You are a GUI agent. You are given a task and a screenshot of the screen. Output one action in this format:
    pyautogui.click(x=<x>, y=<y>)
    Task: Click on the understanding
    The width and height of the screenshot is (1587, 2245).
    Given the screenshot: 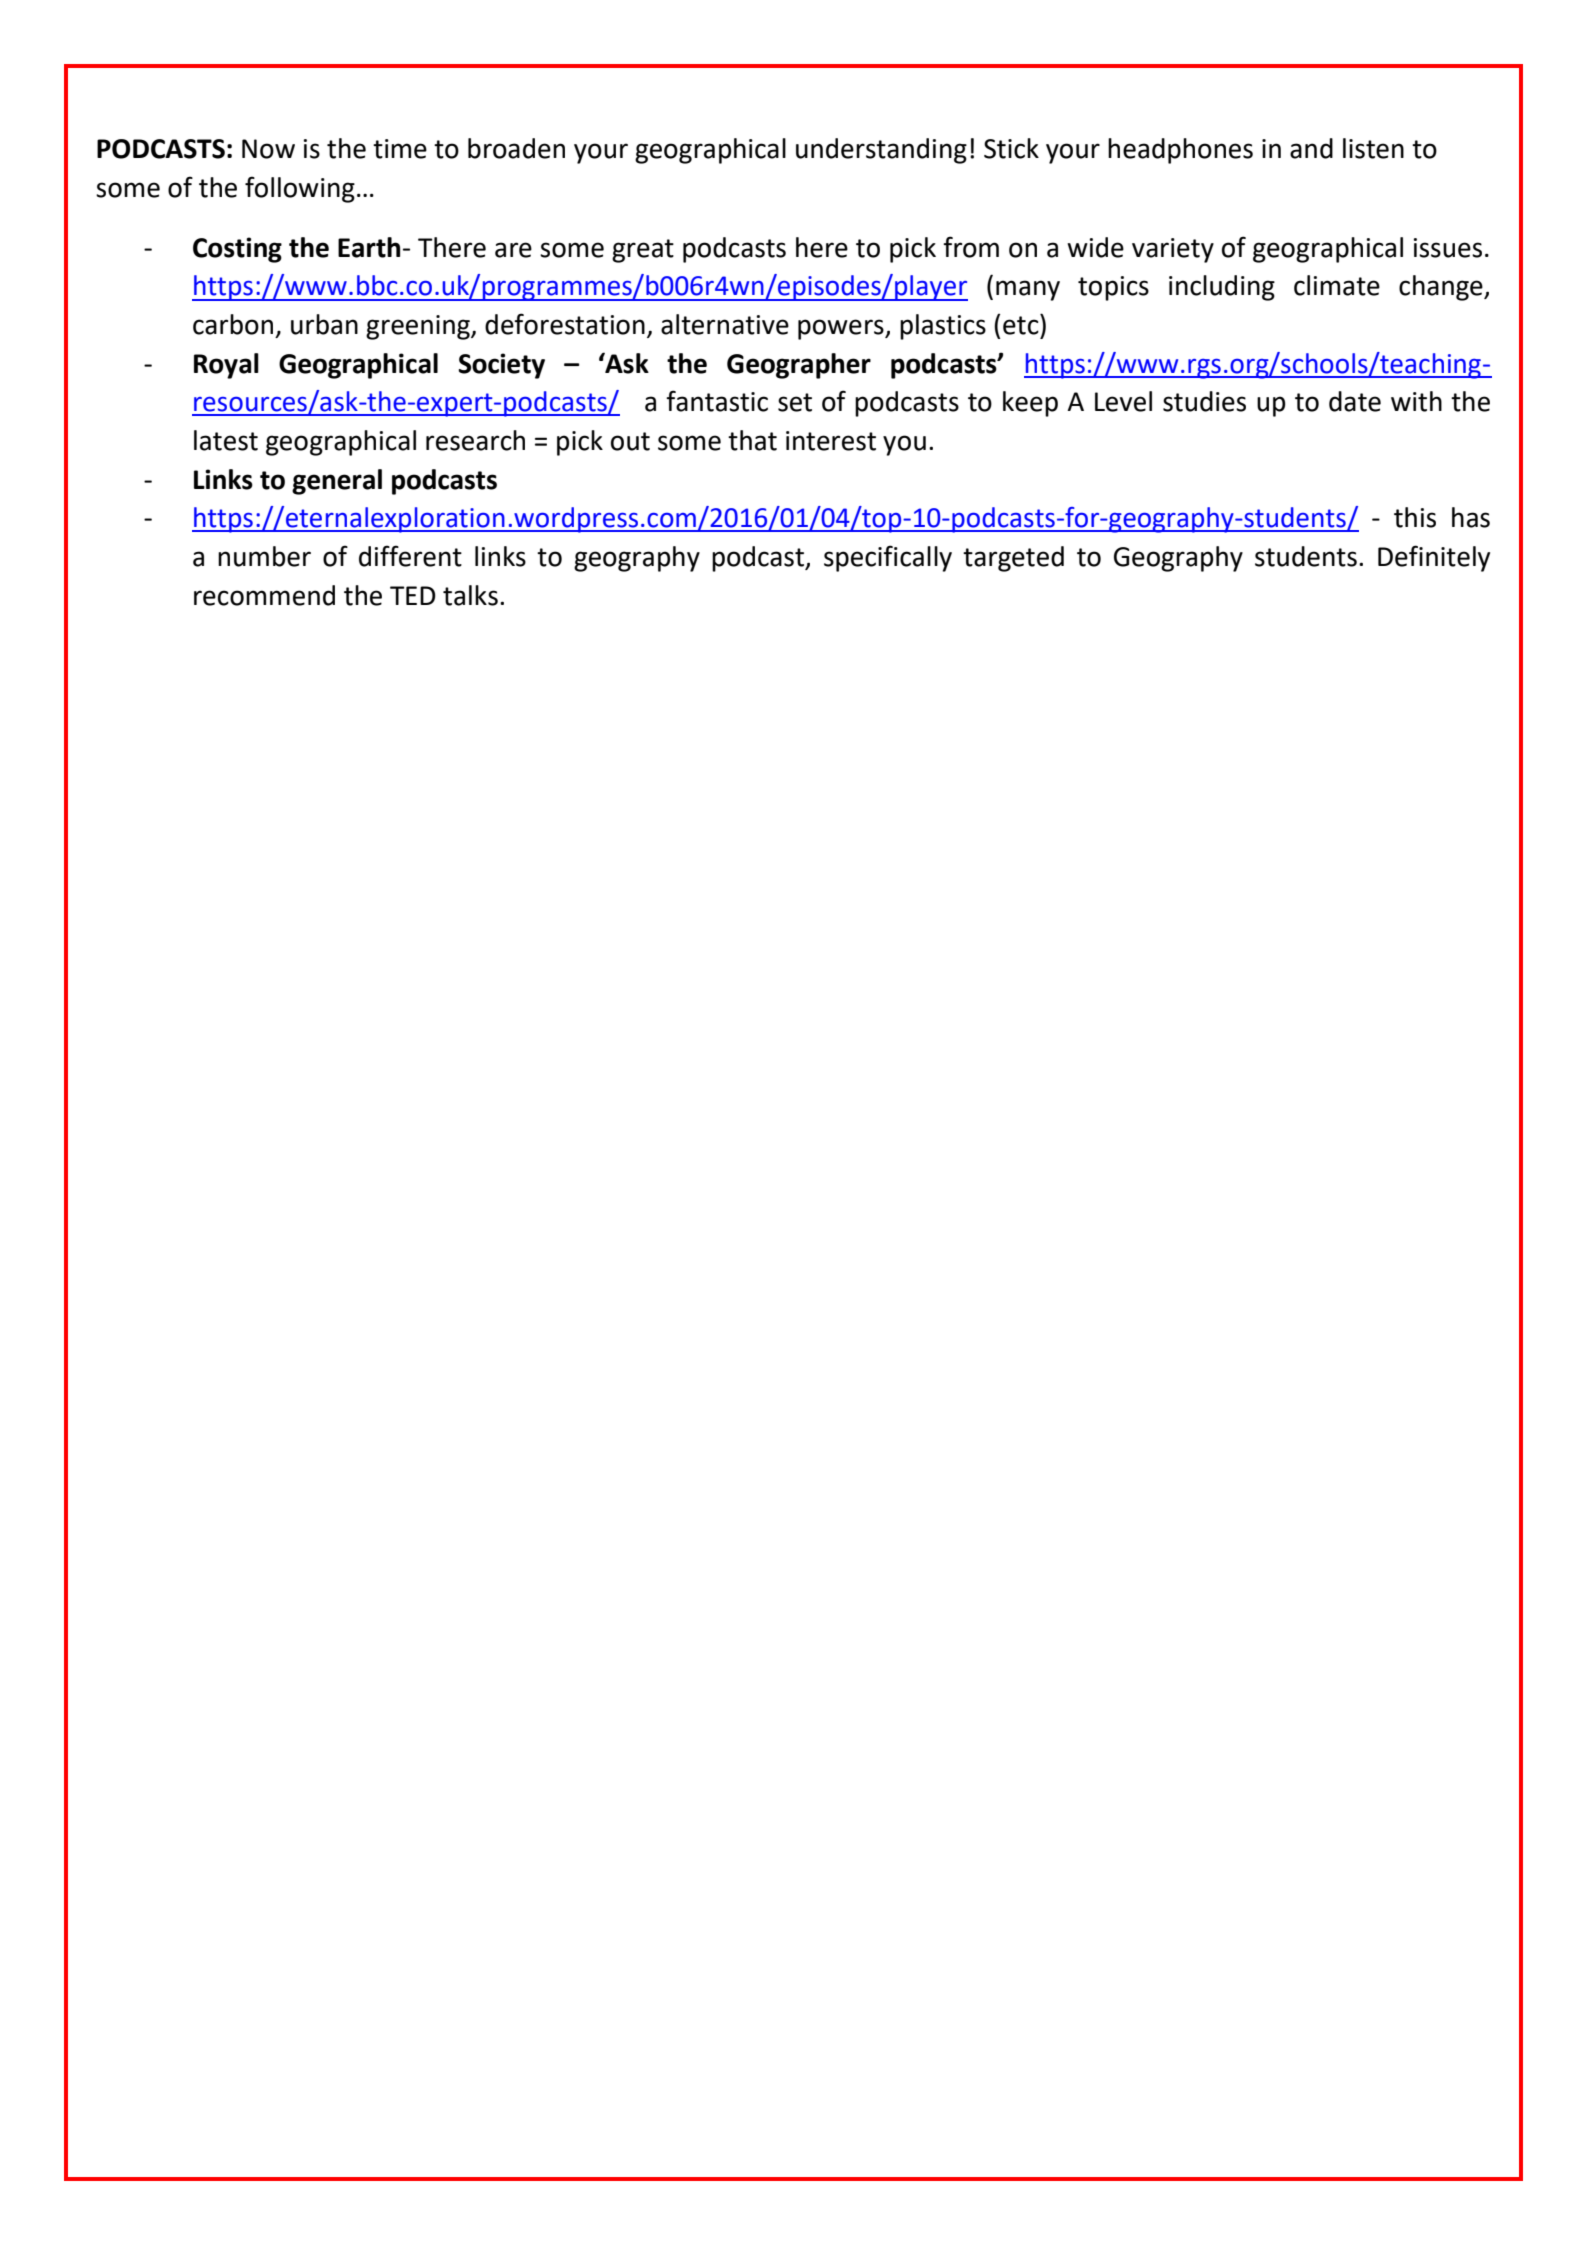 What is the action you would take?
    pyautogui.click(x=881, y=151)
